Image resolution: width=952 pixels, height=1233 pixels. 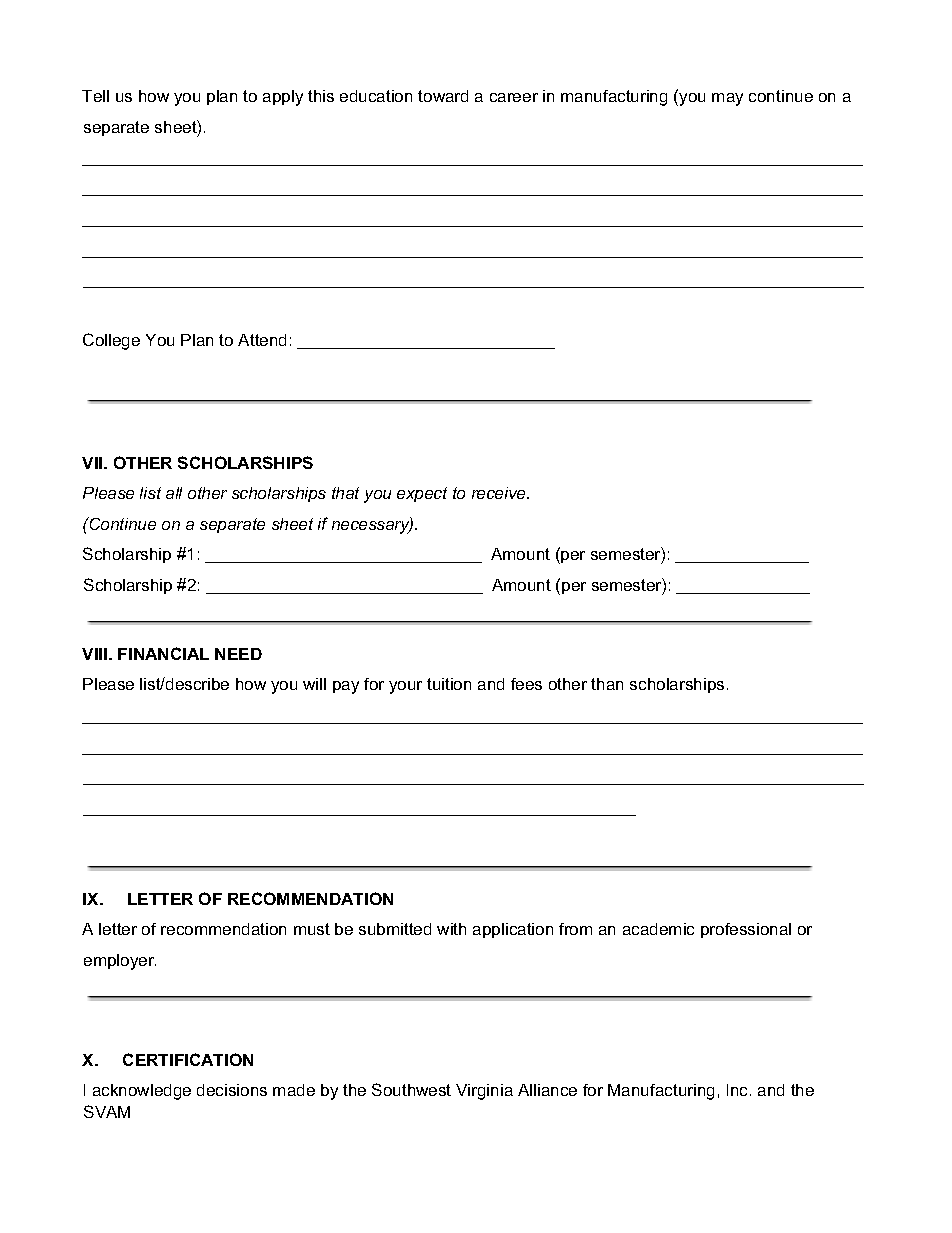 What do you see at coordinates (120, 962) in the page?
I see `employer` at bounding box center [120, 962].
